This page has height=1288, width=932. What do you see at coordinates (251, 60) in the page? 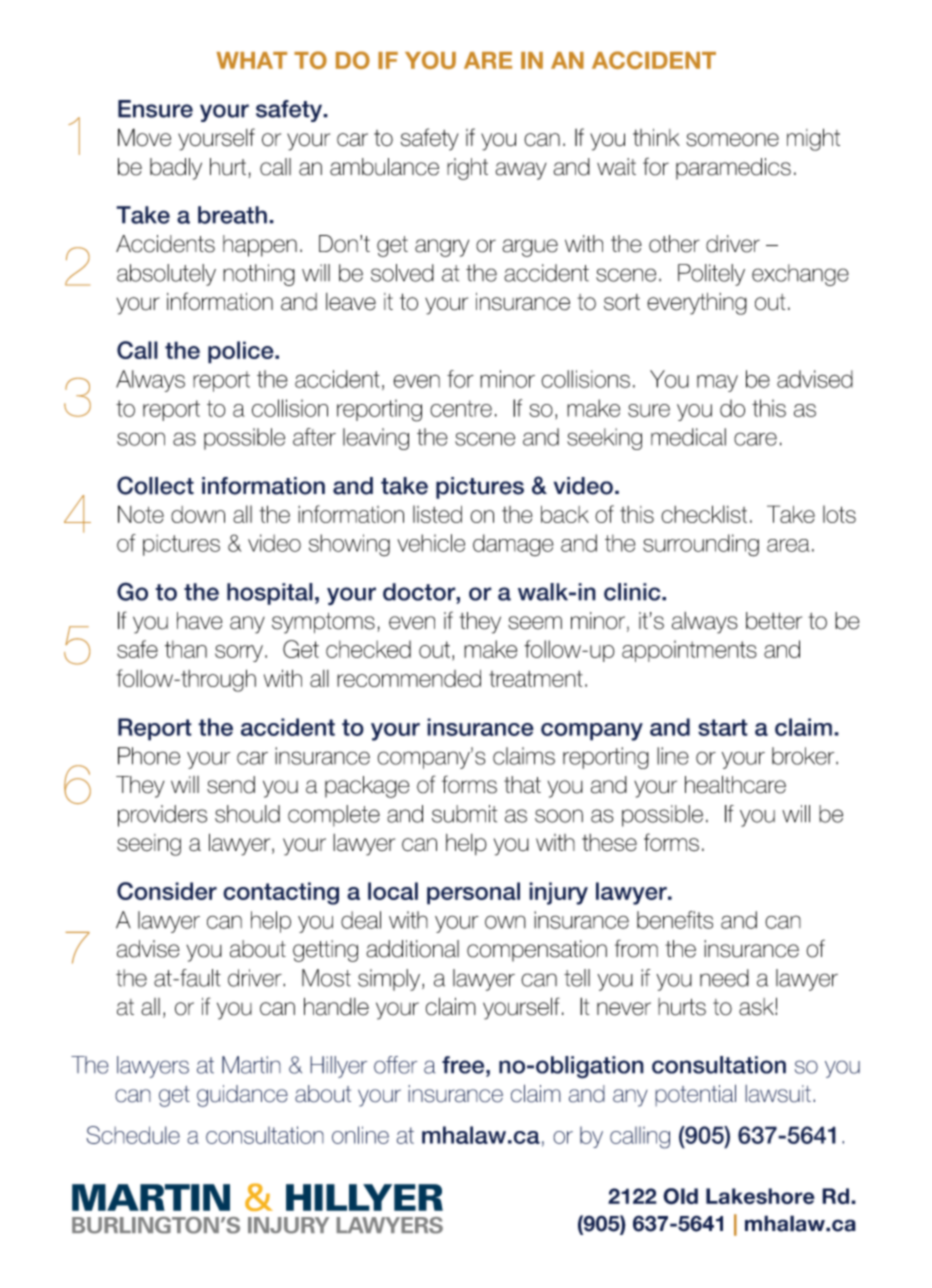
I see `WHAT` at bounding box center [251, 60].
